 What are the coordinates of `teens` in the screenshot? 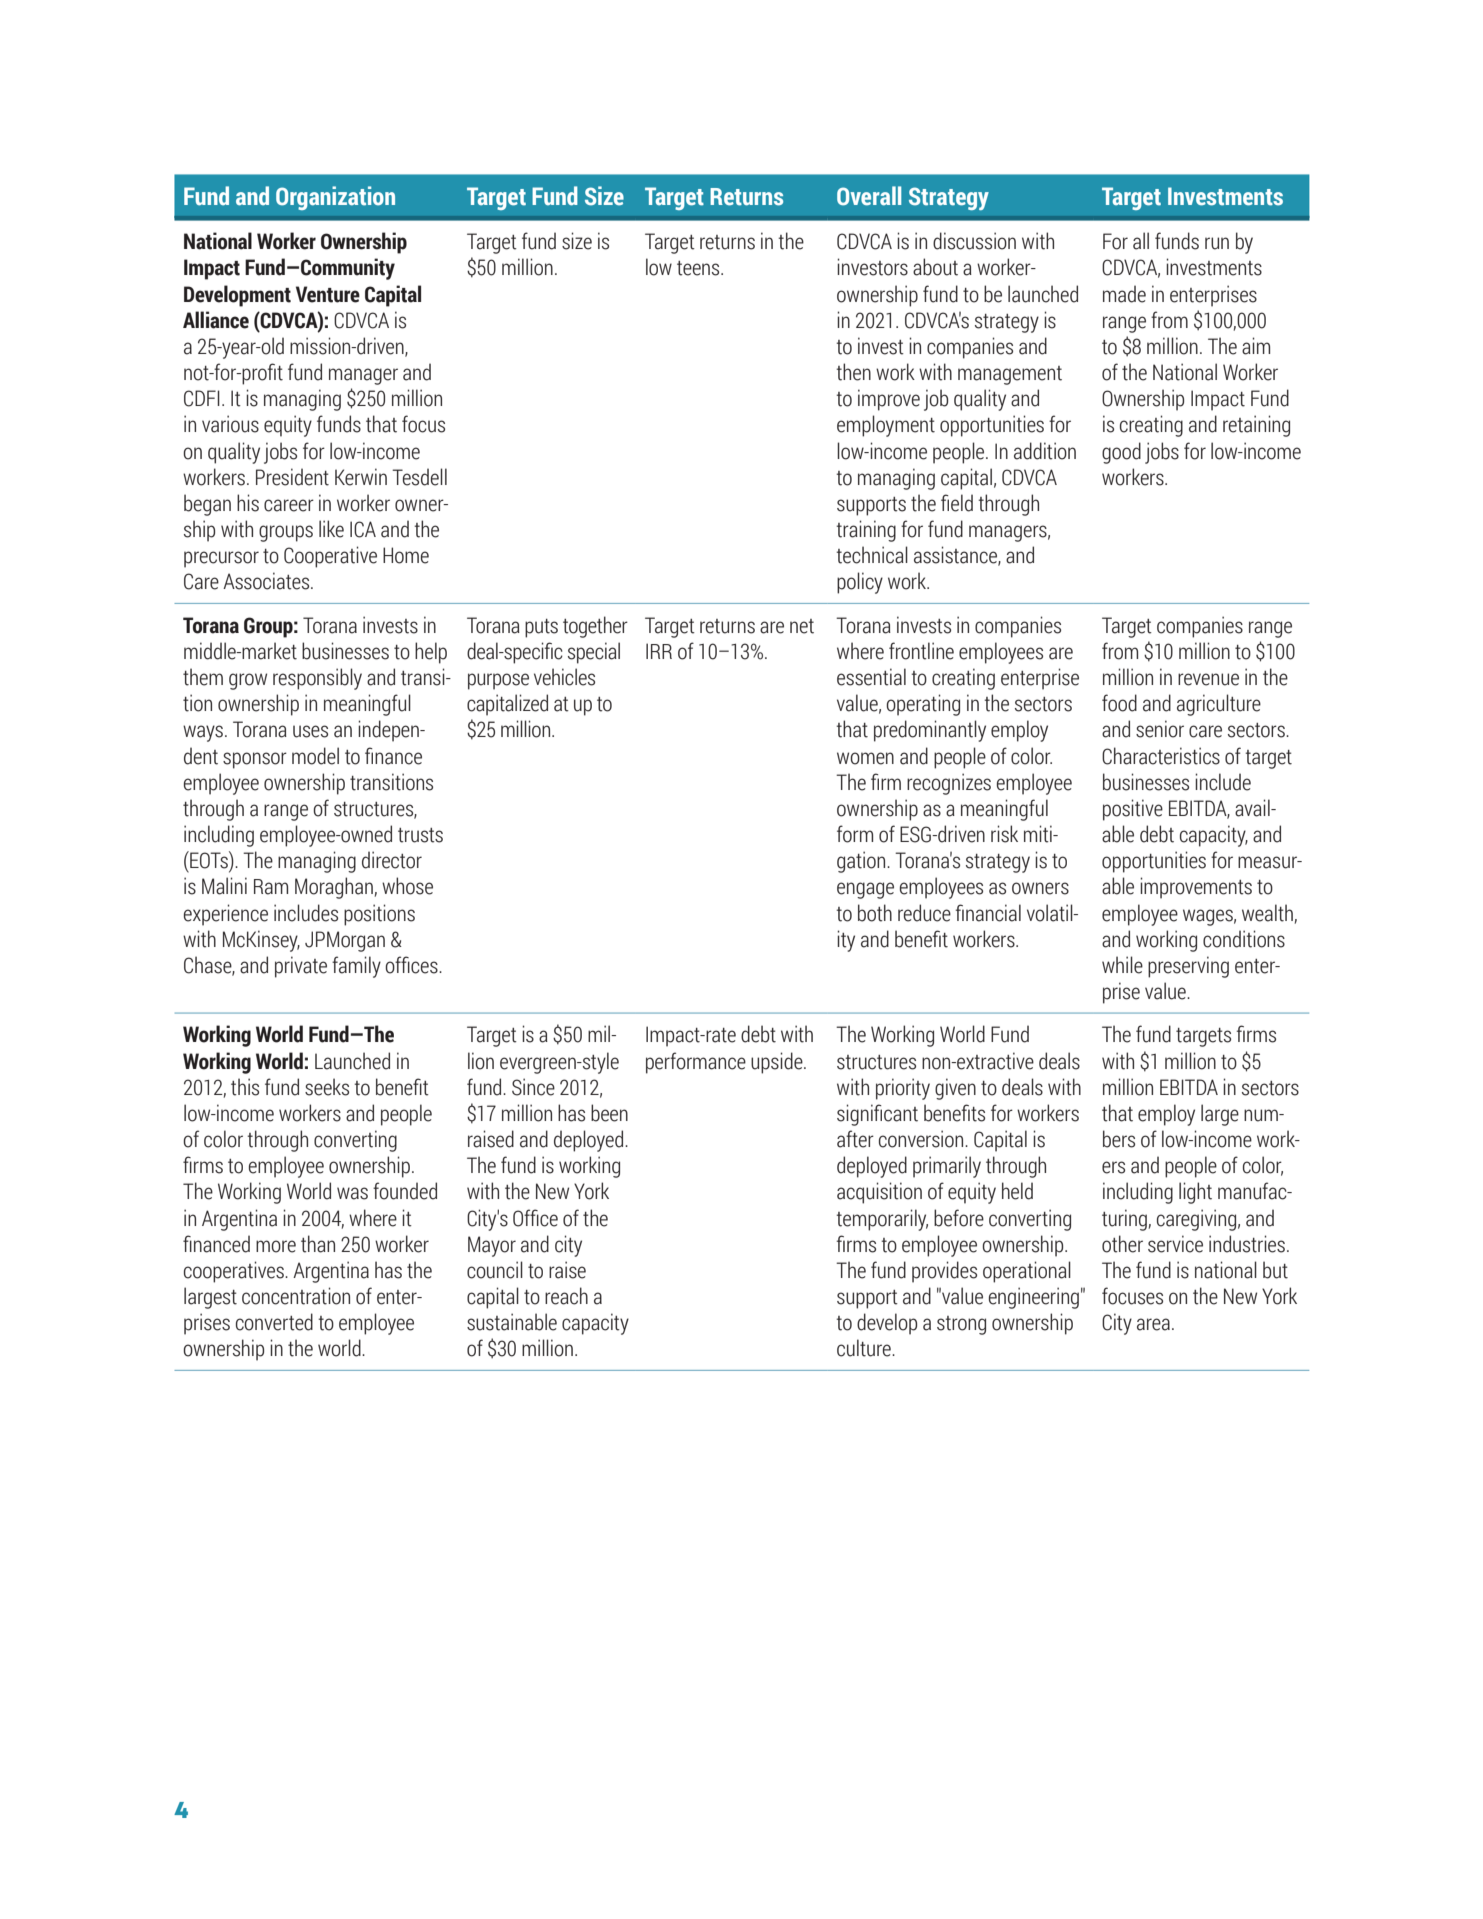 It's located at (699, 268).
